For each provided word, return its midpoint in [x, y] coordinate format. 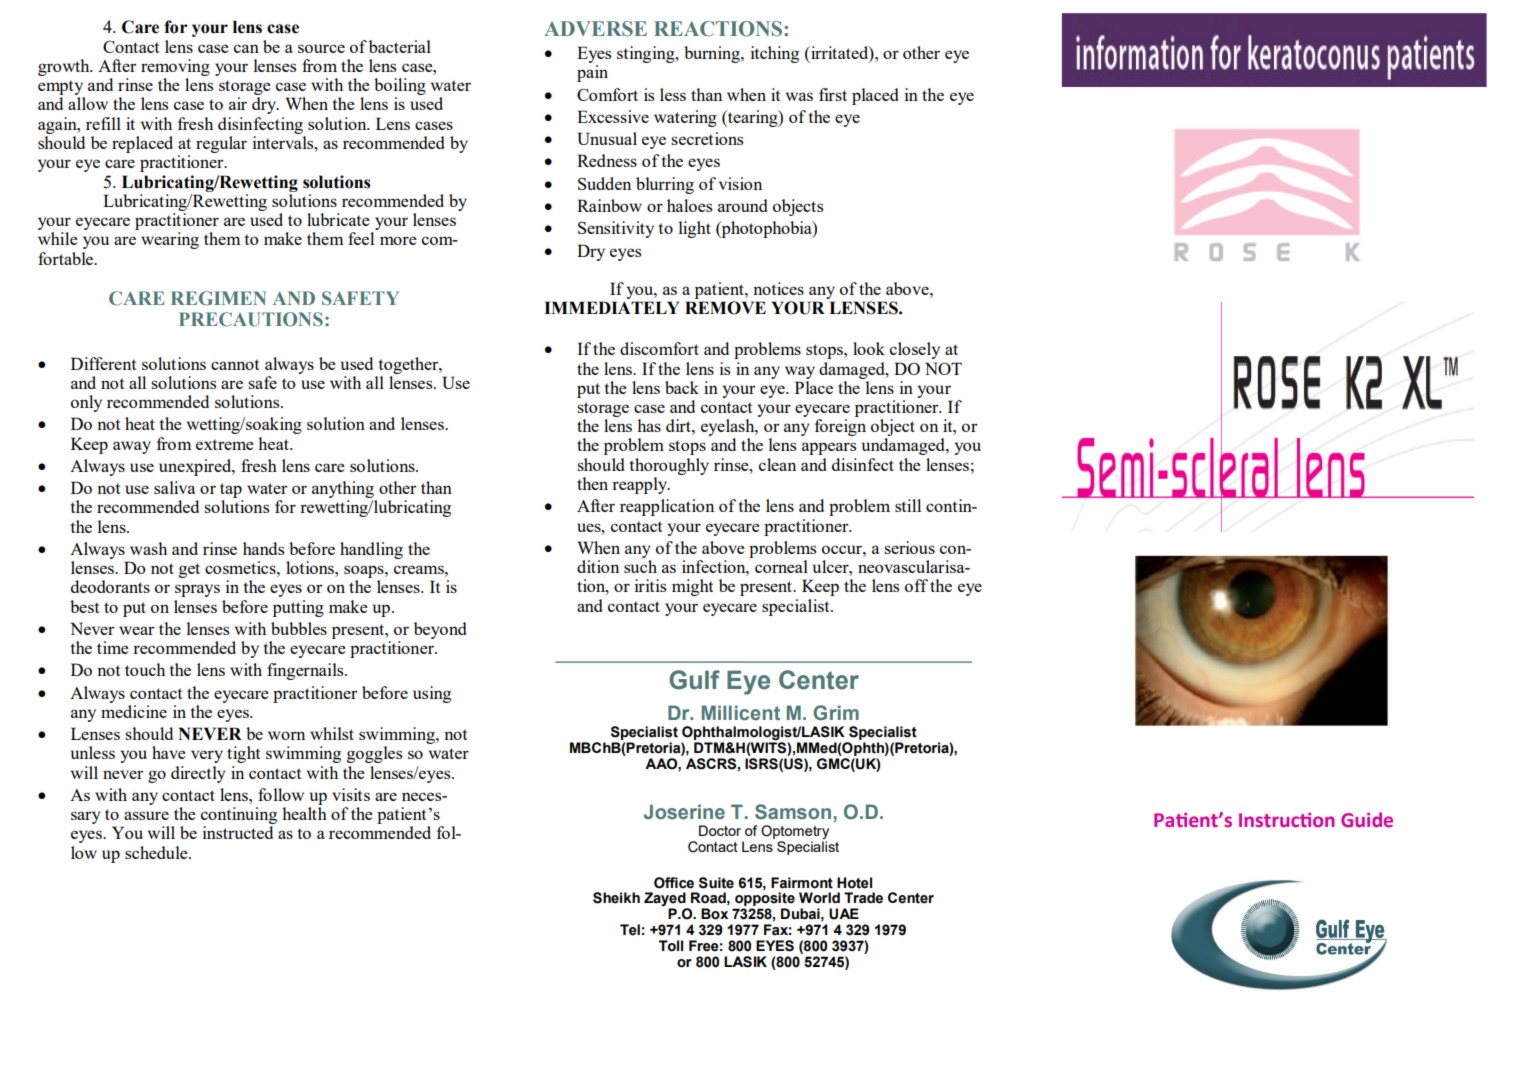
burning [713, 54]
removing [175, 67]
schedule [157, 852]
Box [714, 914]
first [833, 94]
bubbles [299, 628]
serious [909, 547]
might [692, 587]
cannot [235, 364]
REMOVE [725, 308]
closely [915, 350]
